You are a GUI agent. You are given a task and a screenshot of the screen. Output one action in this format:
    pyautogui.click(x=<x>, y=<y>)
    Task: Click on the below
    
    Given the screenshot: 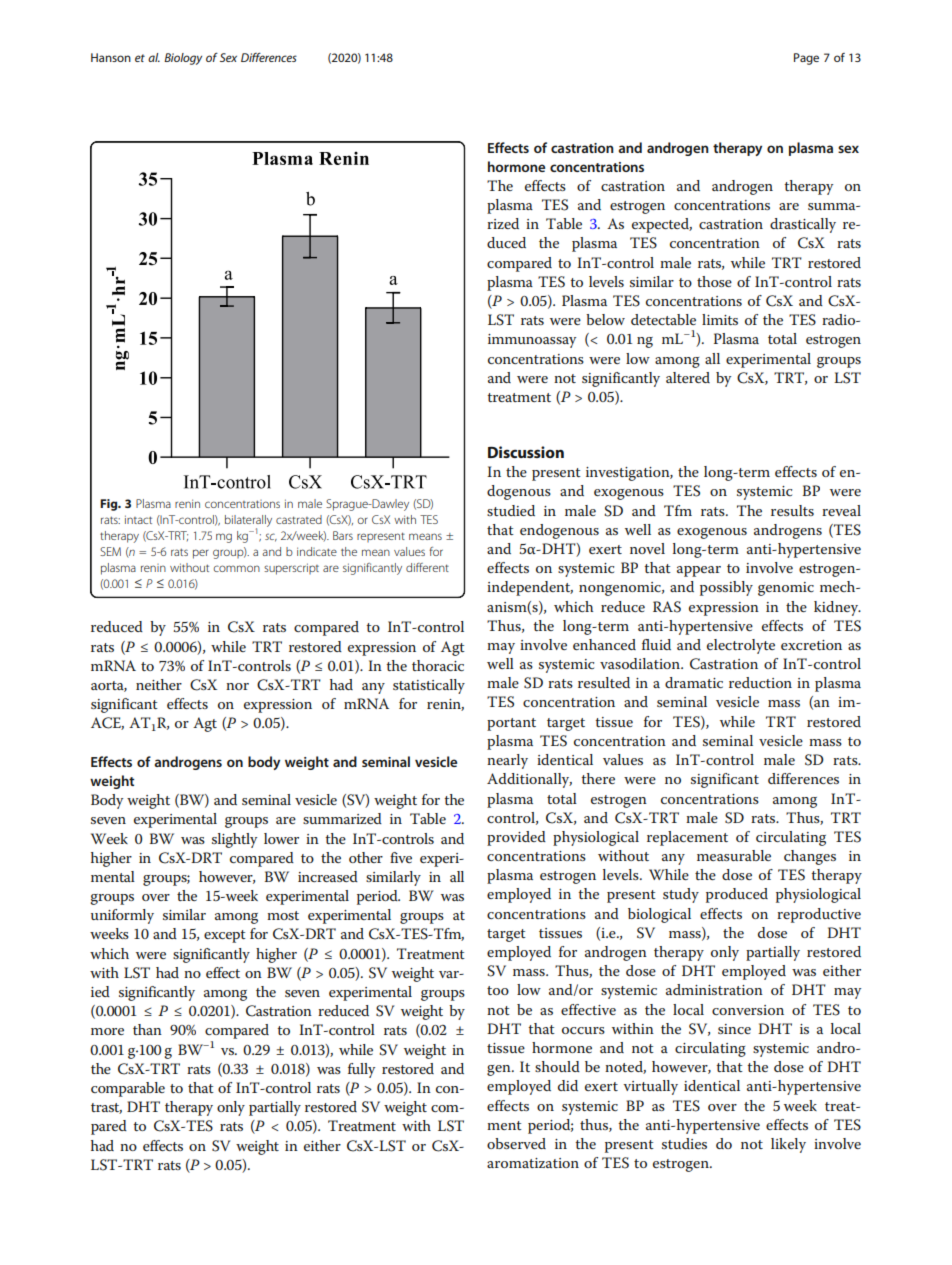 What is the action you would take?
    pyautogui.click(x=605, y=319)
